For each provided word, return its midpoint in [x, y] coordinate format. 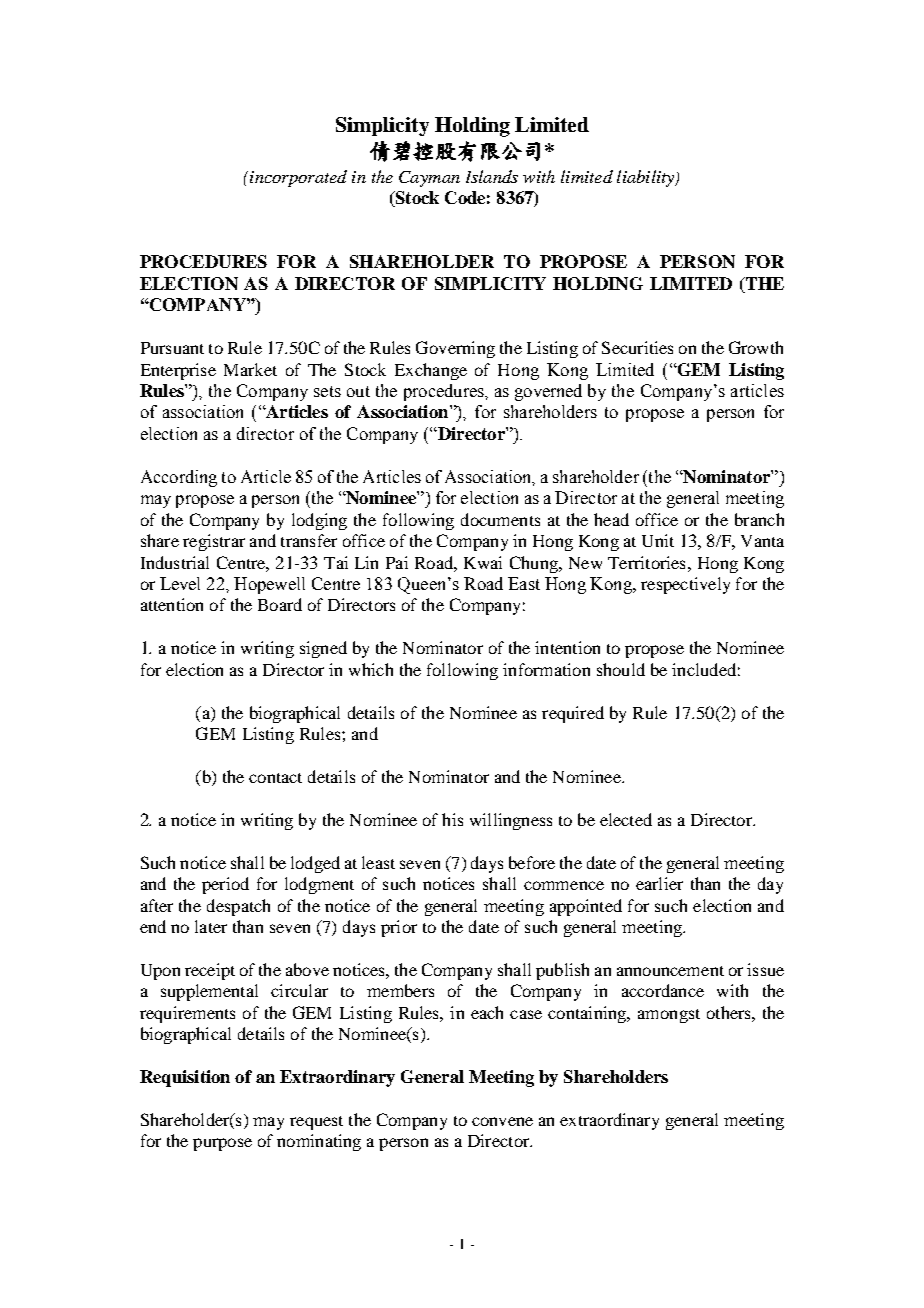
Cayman [429, 179]
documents [500, 519]
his [452, 819]
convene [502, 1121]
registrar [214, 542]
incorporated [298, 178]
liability [647, 178]
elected [626, 819]
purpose [222, 1144]
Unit [658, 540]
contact [275, 778]
